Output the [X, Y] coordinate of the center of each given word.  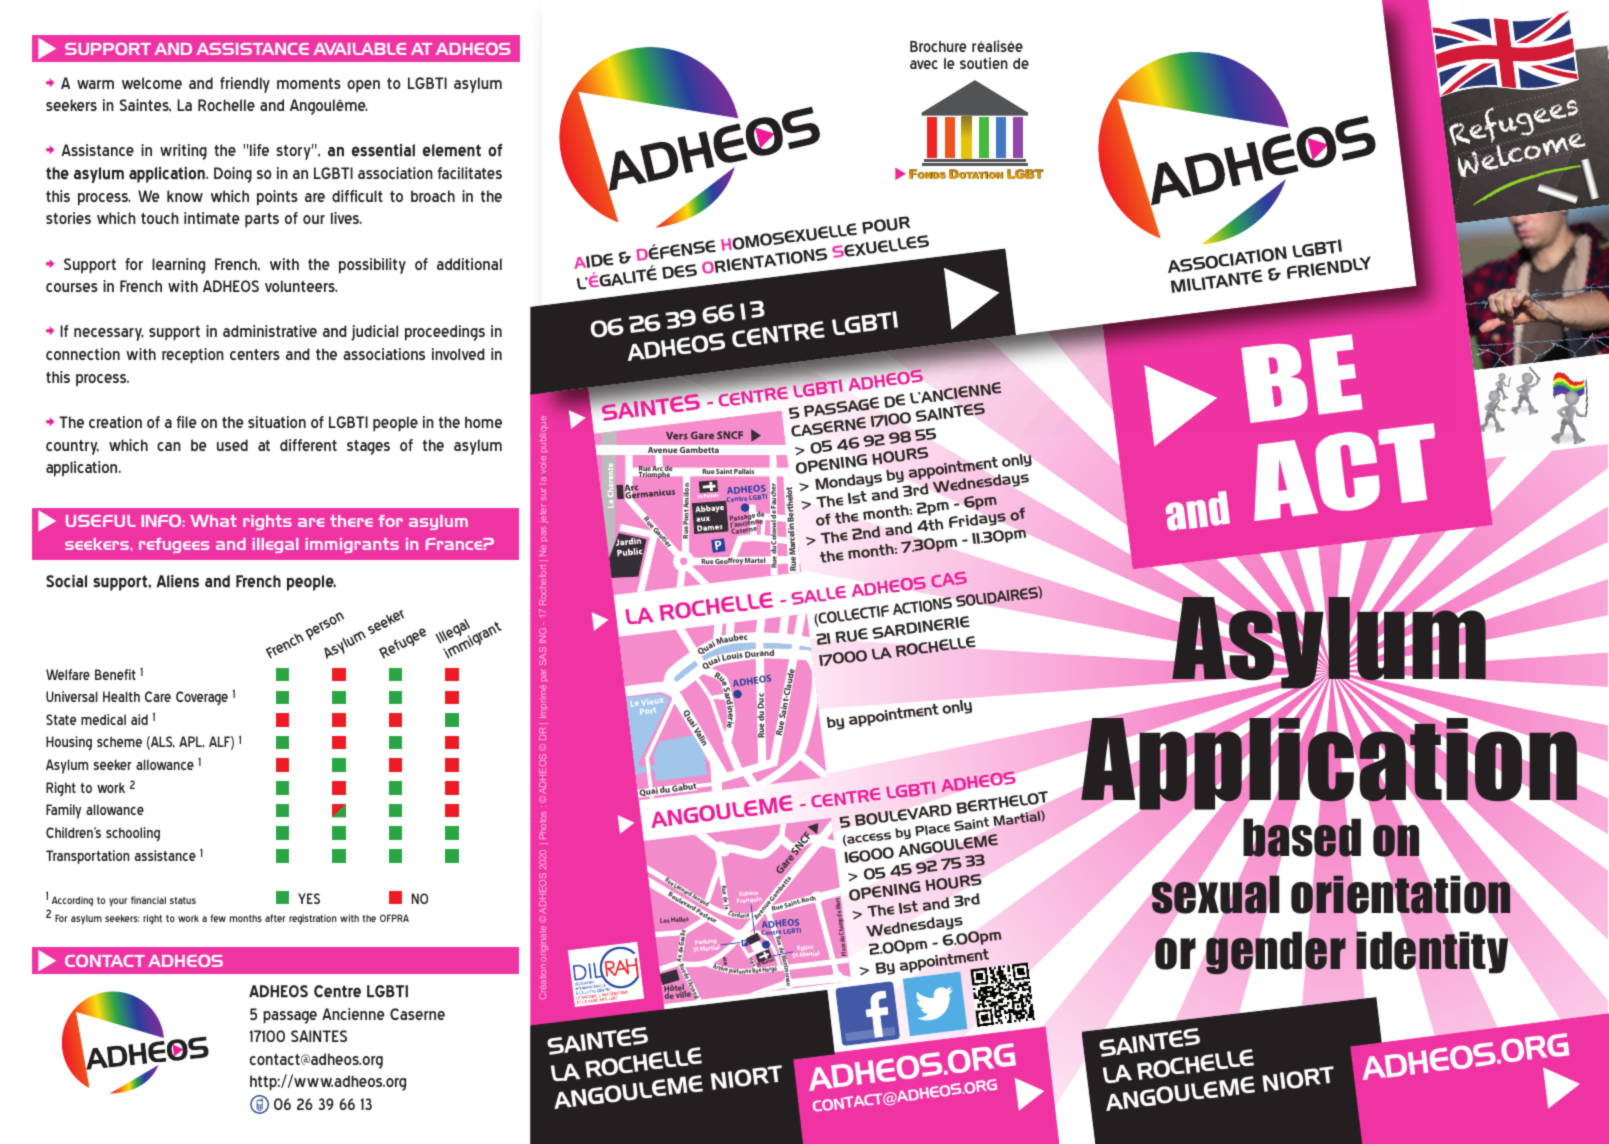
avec [924, 64]
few [218, 918]
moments [309, 83]
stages [368, 447]
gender [1276, 953]
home [483, 422]
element [452, 150]
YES [309, 898]
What [213, 521]
